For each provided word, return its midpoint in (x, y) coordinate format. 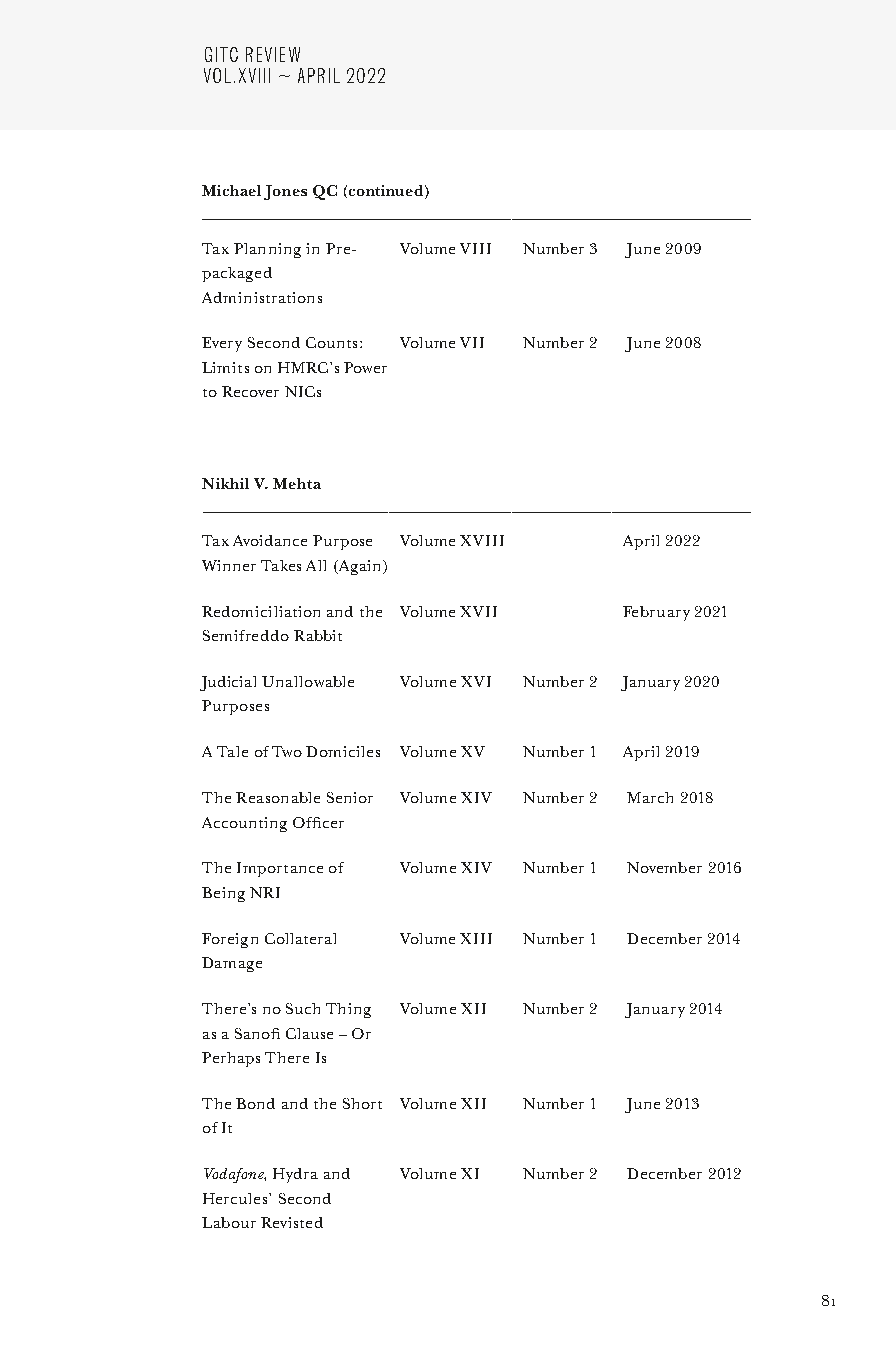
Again (360, 567)
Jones (285, 192)
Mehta (297, 483)
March (650, 797)
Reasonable (278, 797)
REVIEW (273, 54)
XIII (476, 938)
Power (365, 367)
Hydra (295, 1175)
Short (362, 1103)
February (656, 613)
